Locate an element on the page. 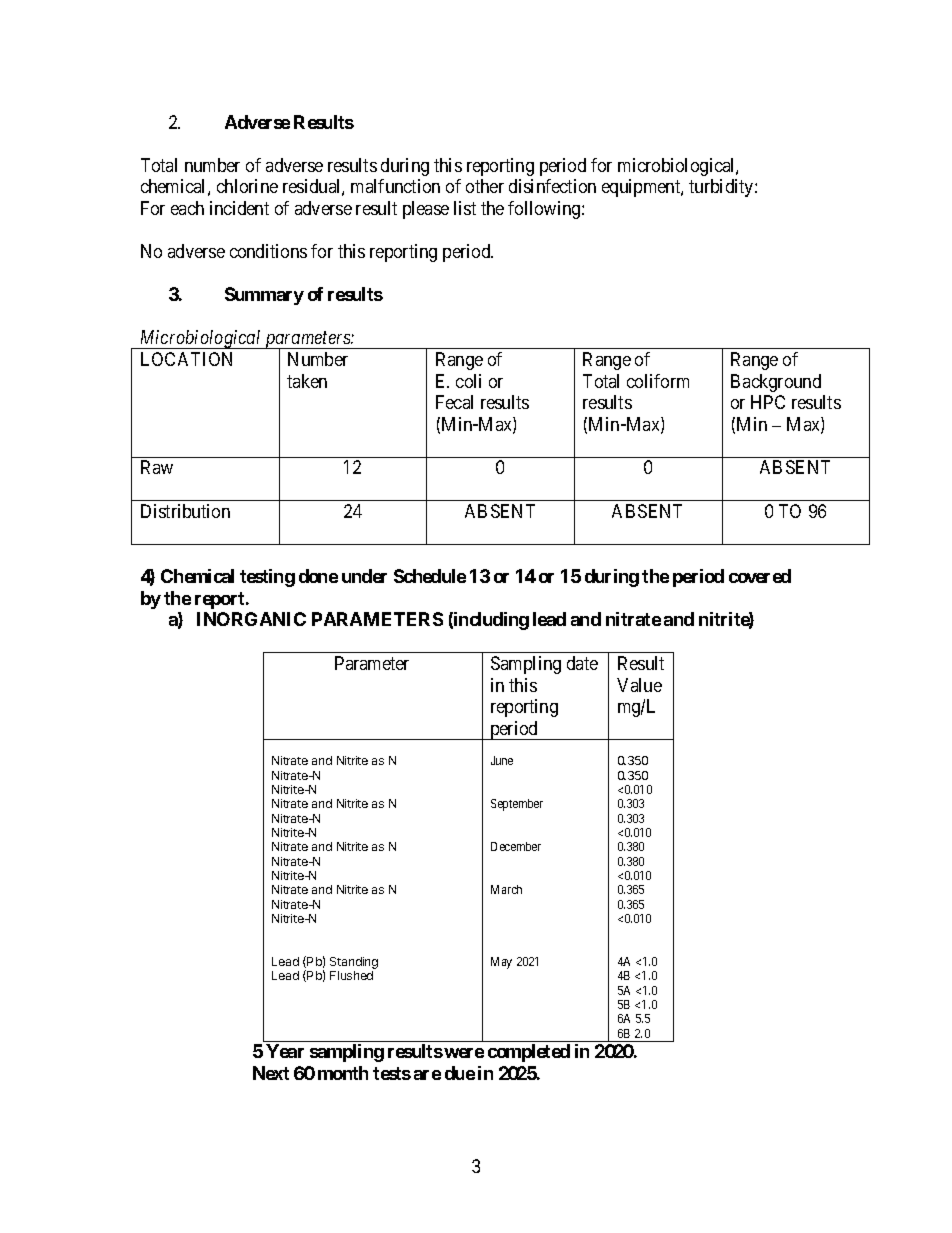  list is located at coordinates (465, 208).
